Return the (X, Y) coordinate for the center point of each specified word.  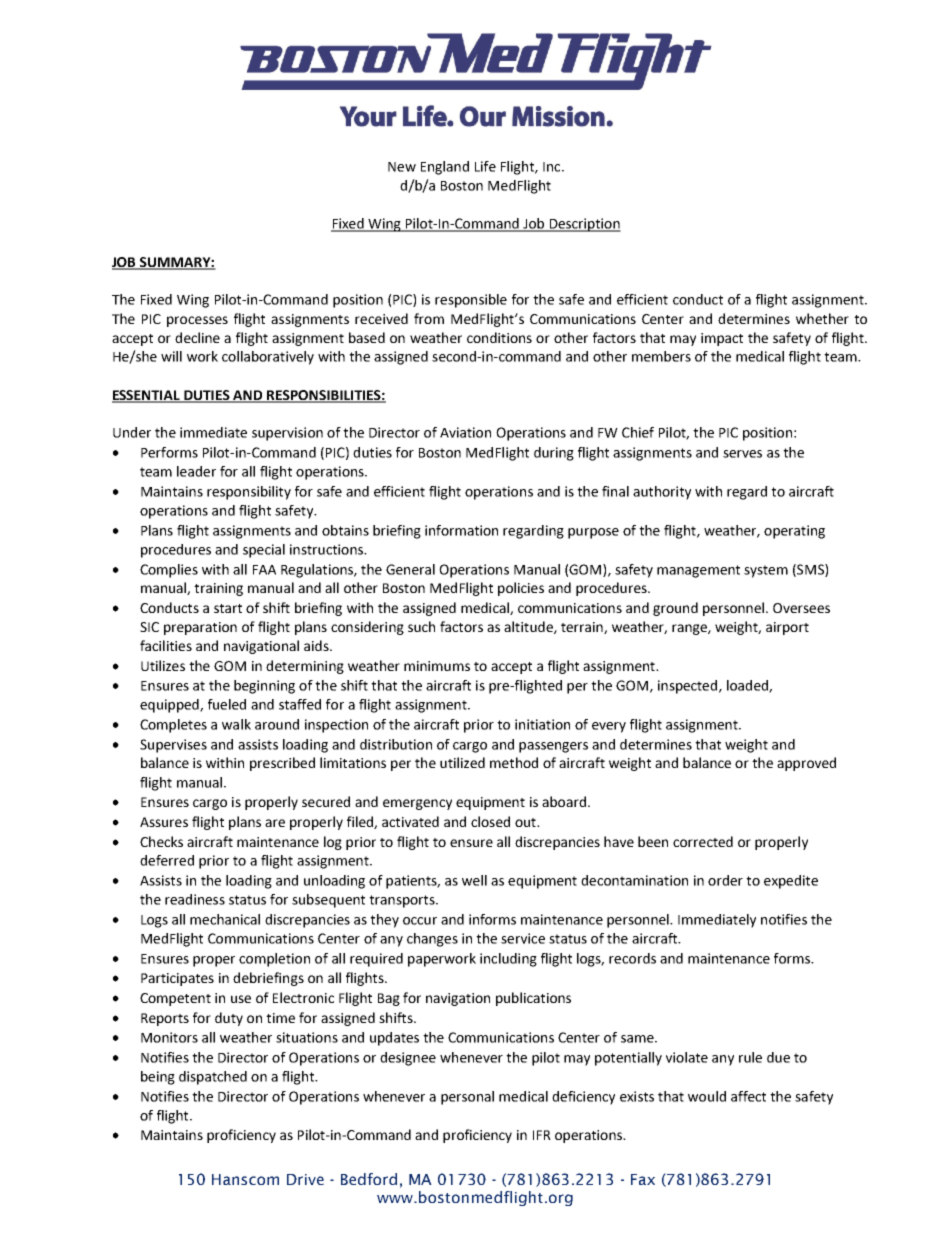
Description (584, 225)
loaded (748, 686)
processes (197, 321)
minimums (437, 666)
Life (485, 166)
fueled (227, 704)
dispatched (213, 1078)
